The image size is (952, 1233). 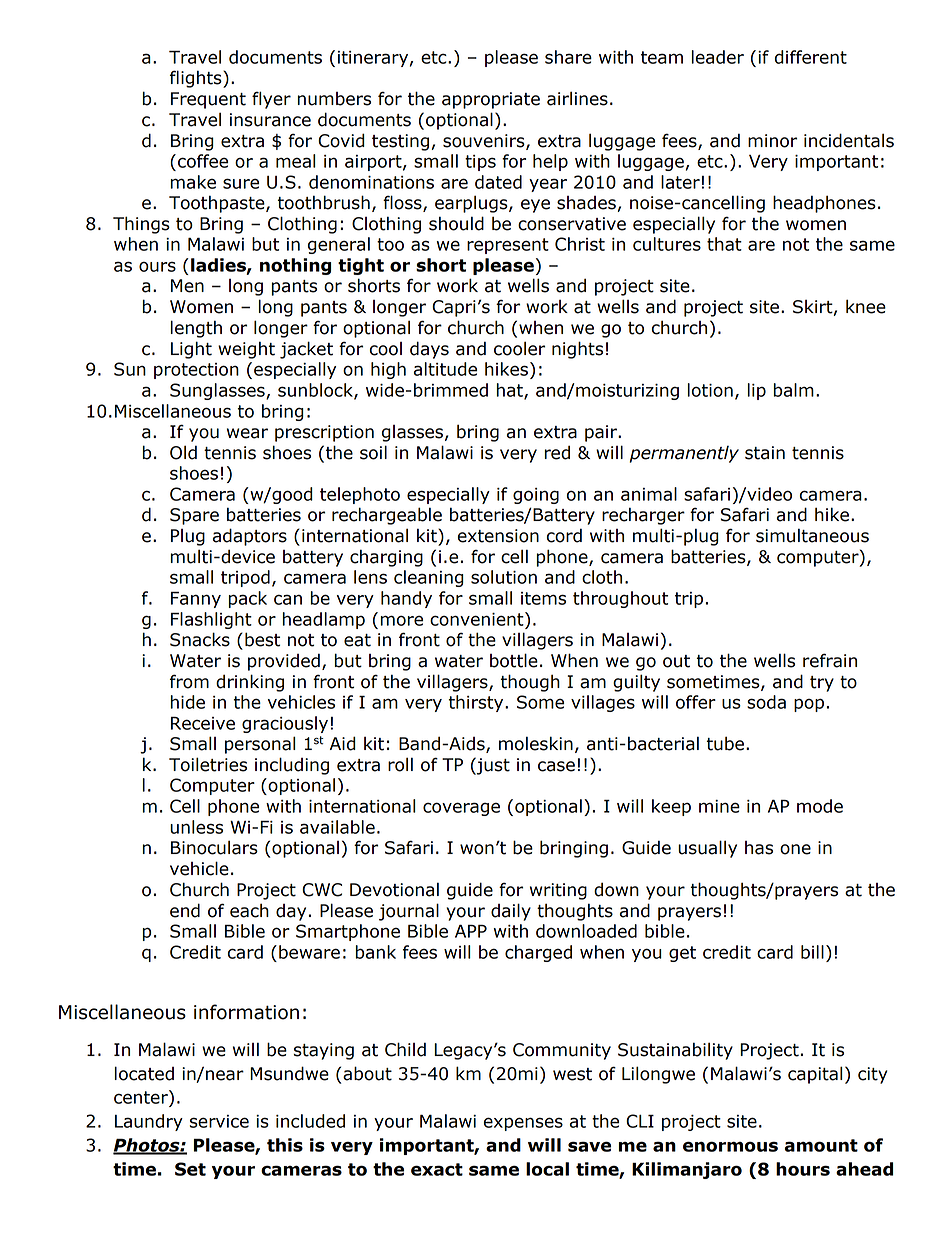 What do you see at coordinates (478, 619) in the screenshot?
I see `convenient` at bounding box center [478, 619].
